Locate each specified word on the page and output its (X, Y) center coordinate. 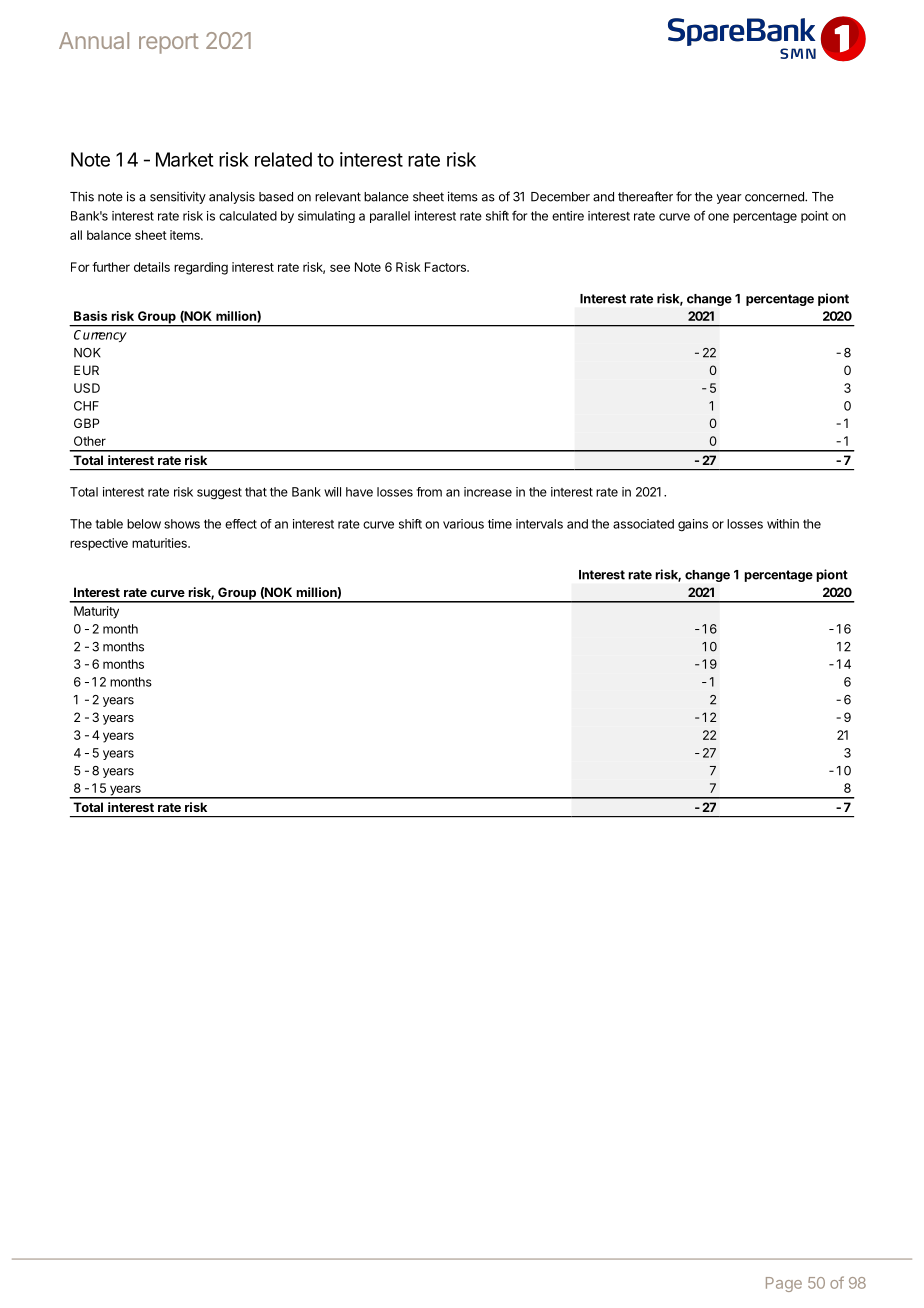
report (169, 43)
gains (693, 525)
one (718, 217)
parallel (390, 217)
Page (784, 1284)
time (500, 524)
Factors (446, 267)
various (463, 524)
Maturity (96, 612)
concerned (775, 197)
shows (182, 524)
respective (99, 544)
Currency (100, 336)
